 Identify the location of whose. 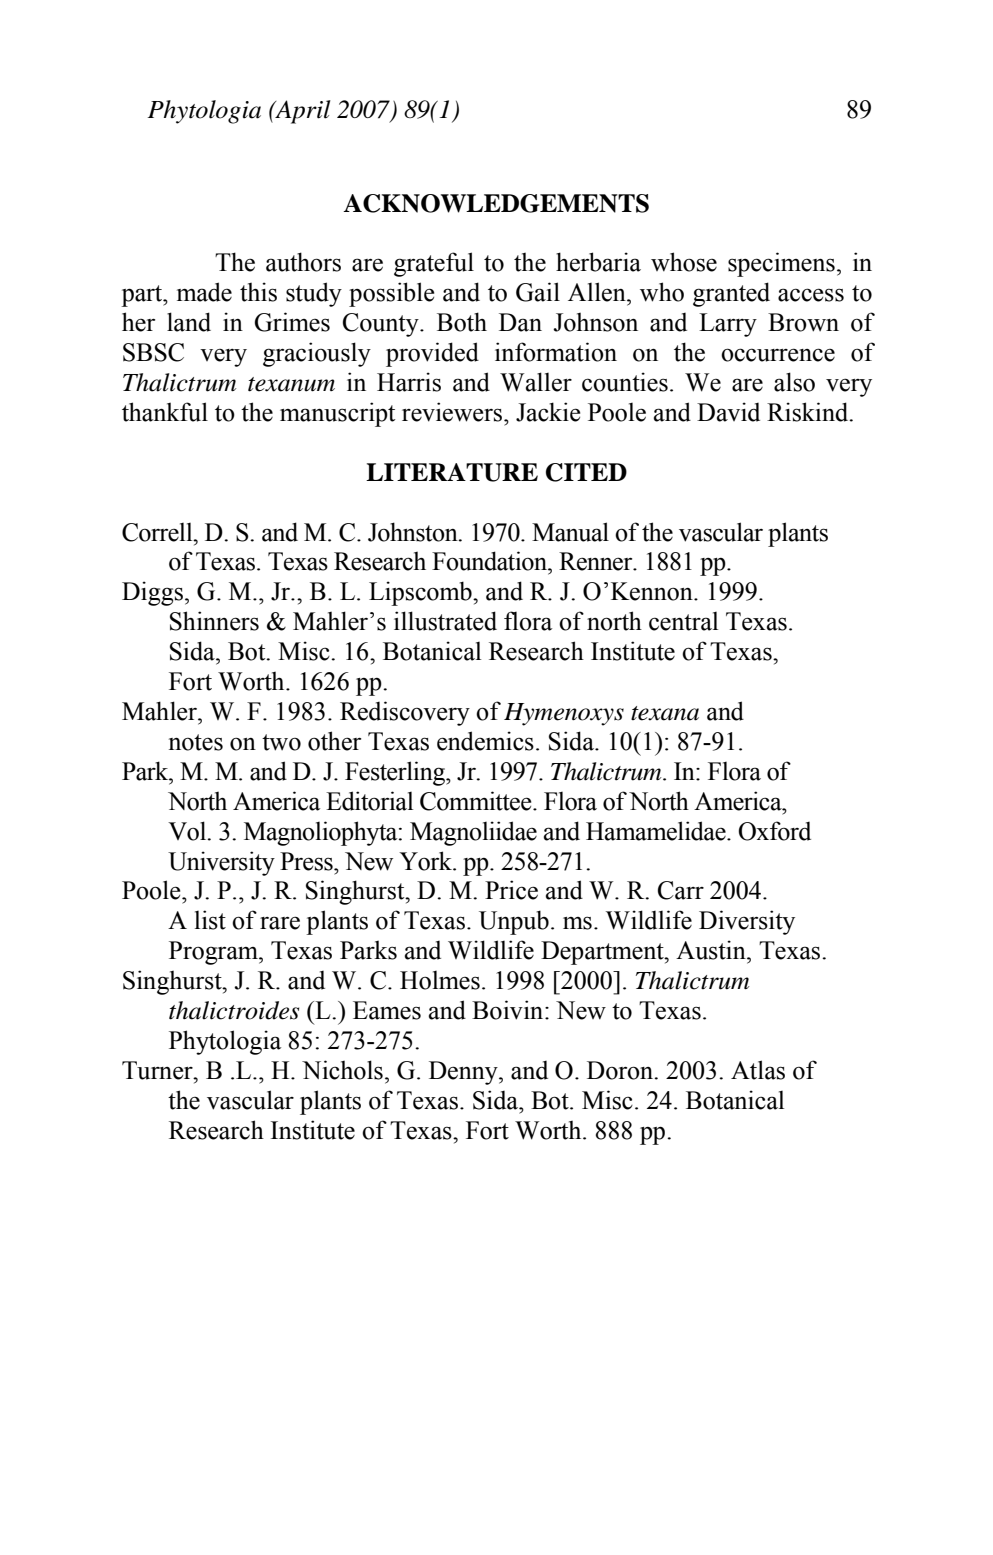
(684, 262).
